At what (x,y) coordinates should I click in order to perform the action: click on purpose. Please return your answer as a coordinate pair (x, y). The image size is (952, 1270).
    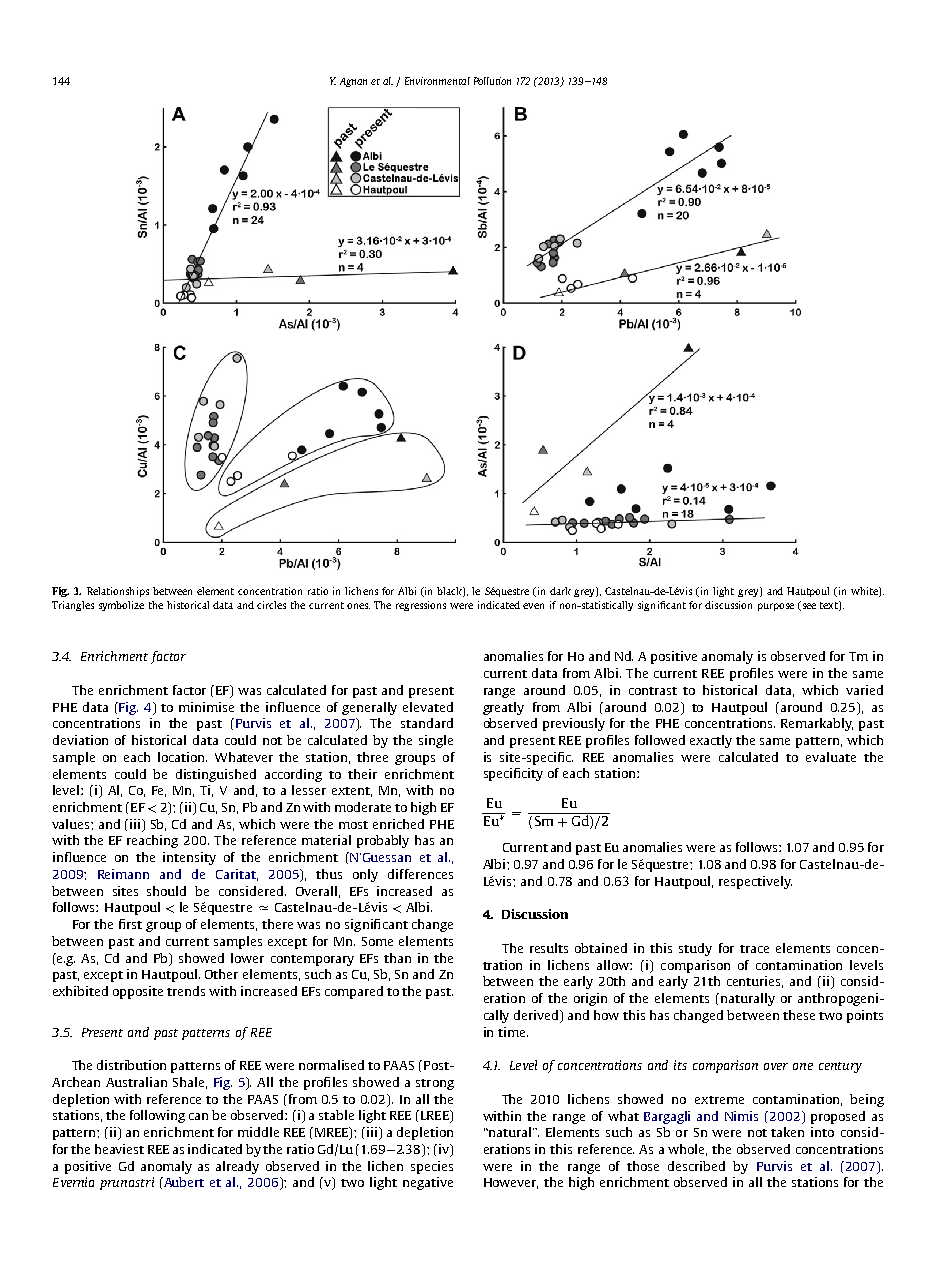
    Looking at the image, I should click on (776, 607).
